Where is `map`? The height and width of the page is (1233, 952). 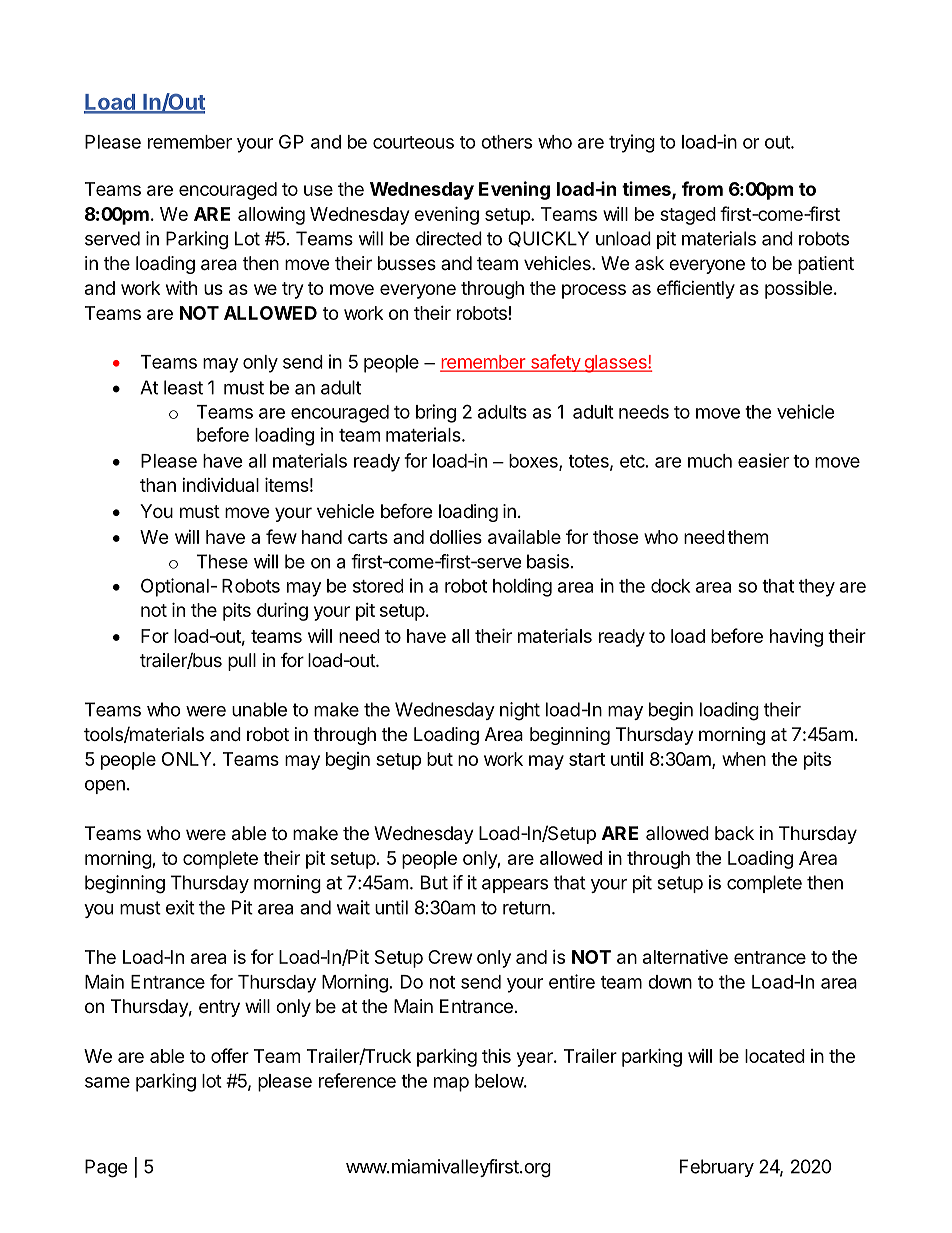 map is located at coordinates (451, 1084).
